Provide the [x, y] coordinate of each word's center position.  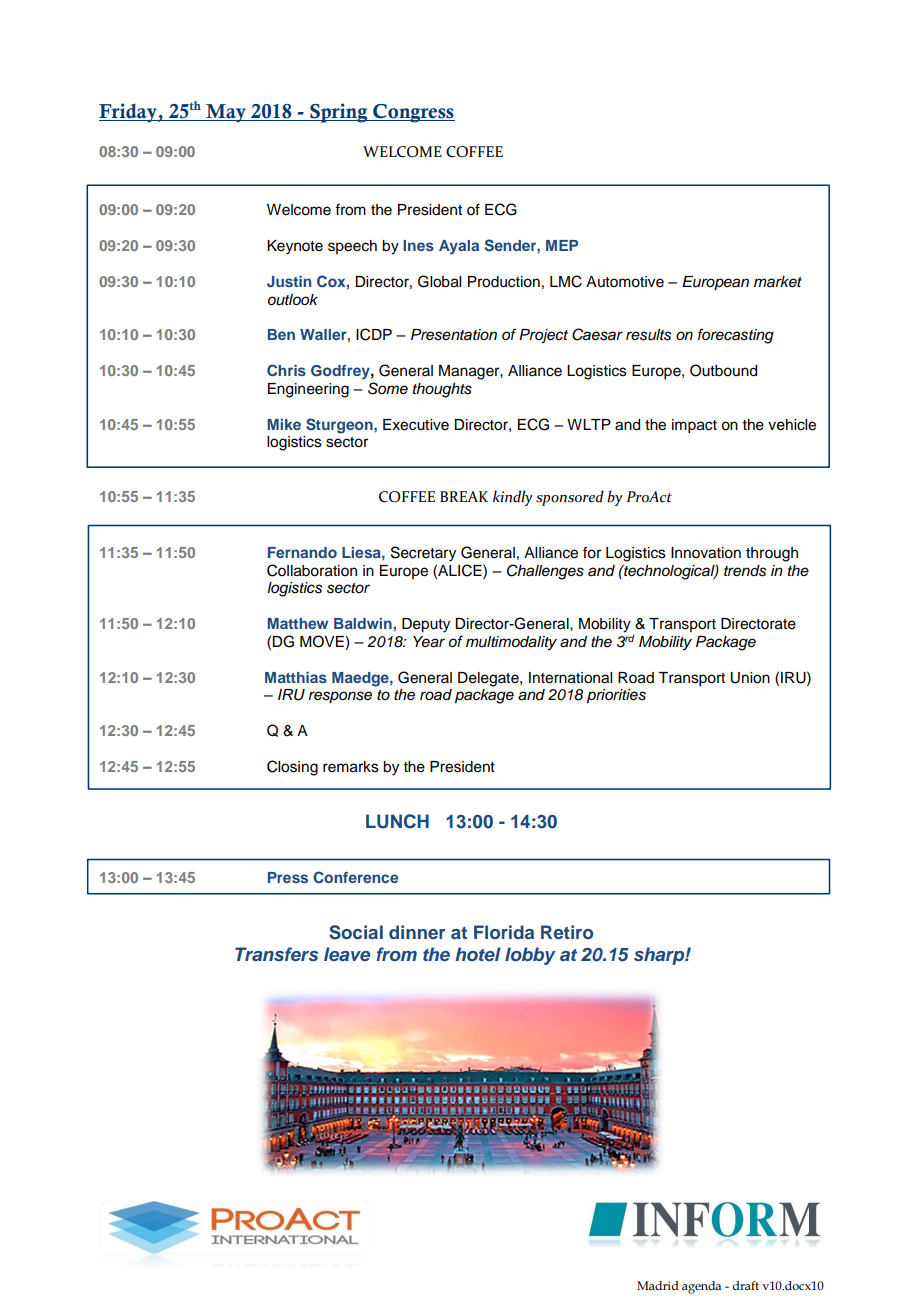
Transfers [276, 954]
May [226, 113]
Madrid [658, 1285]
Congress [413, 113]
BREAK [464, 496]
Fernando [302, 552]
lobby [530, 956]
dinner [417, 932]
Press [288, 877]
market [778, 282]
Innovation [706, 553]
